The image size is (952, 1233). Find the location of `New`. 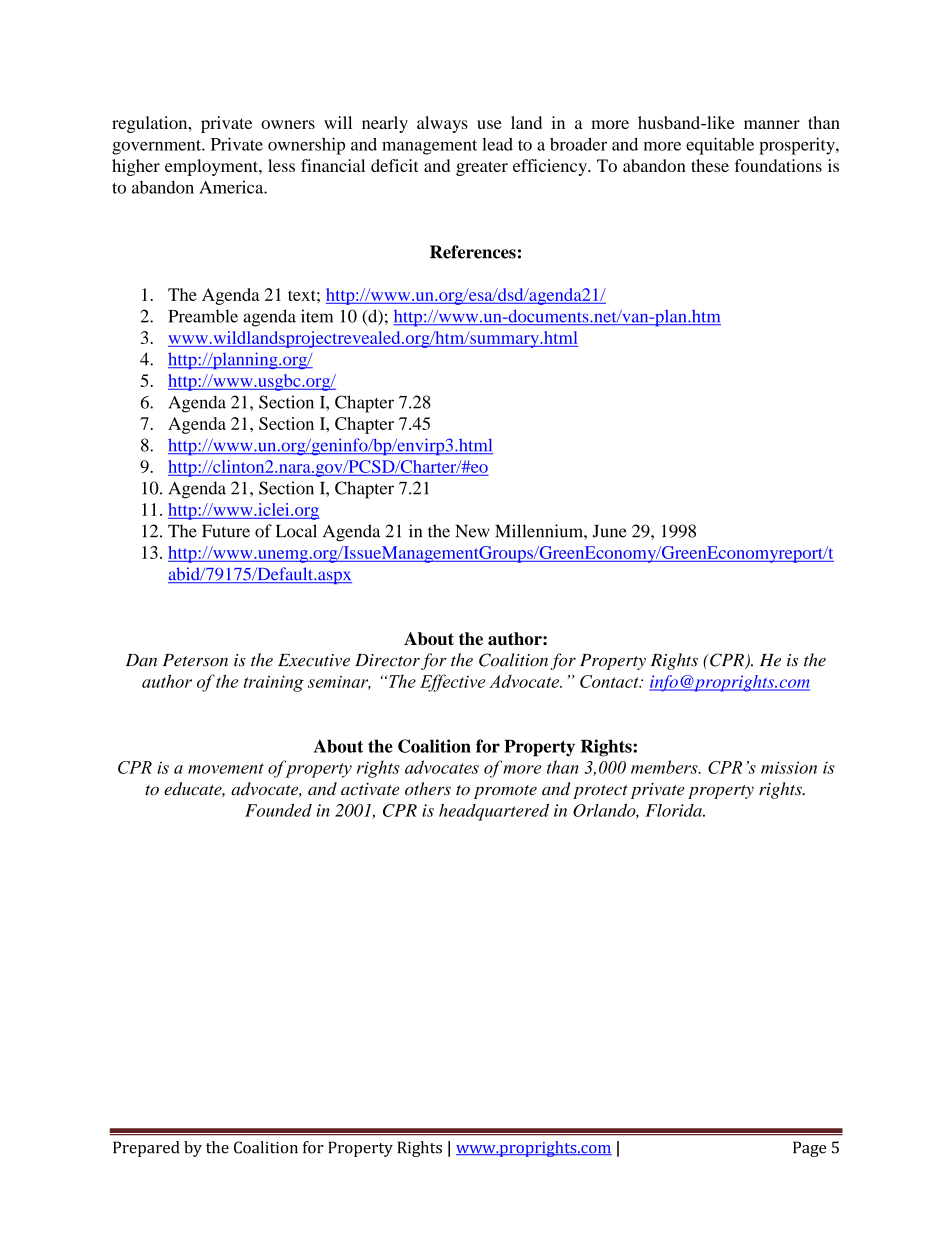

New is located at coordinates (473, 531).
